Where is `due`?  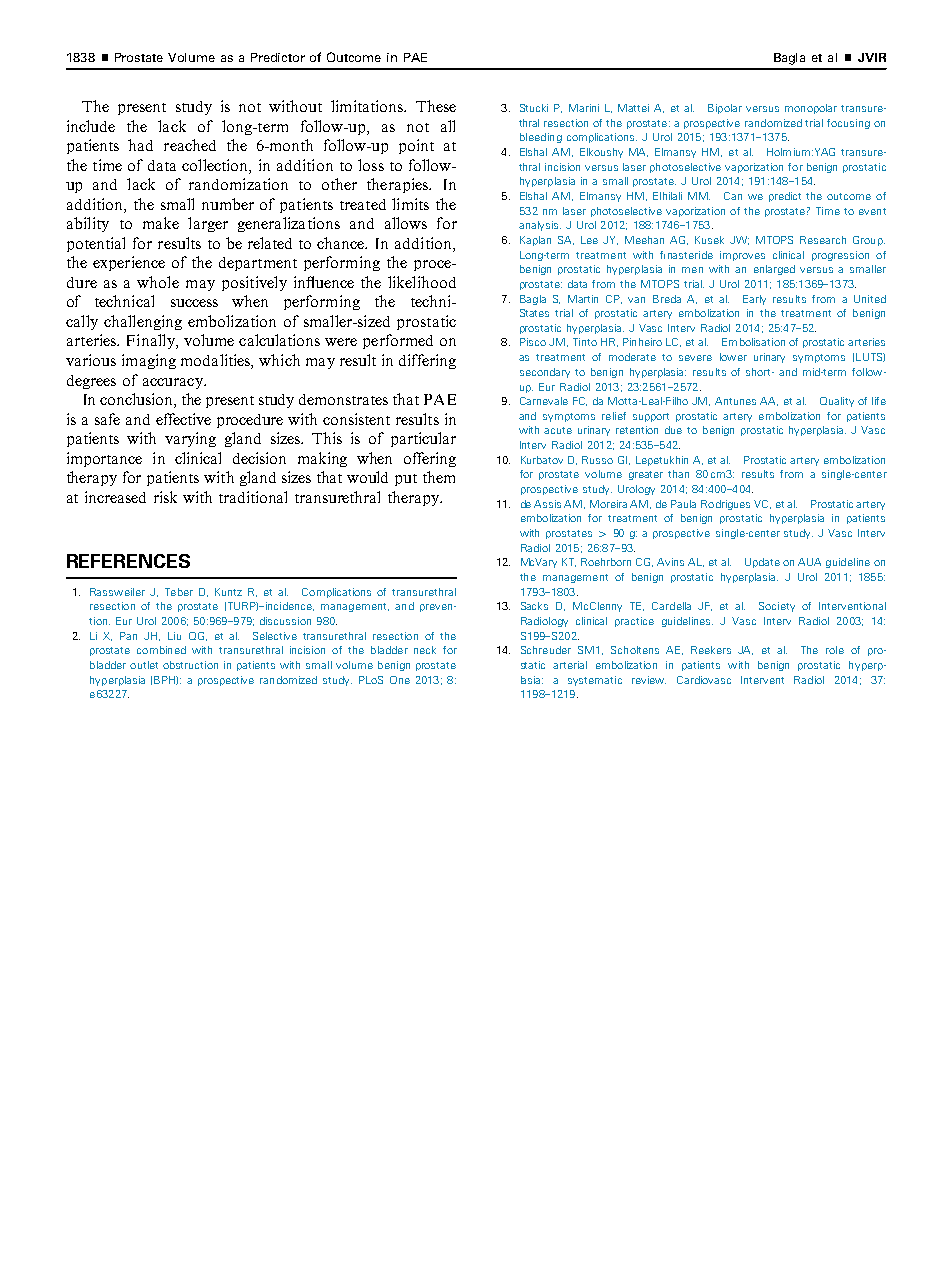
due is located at coordinates (673, 430).
